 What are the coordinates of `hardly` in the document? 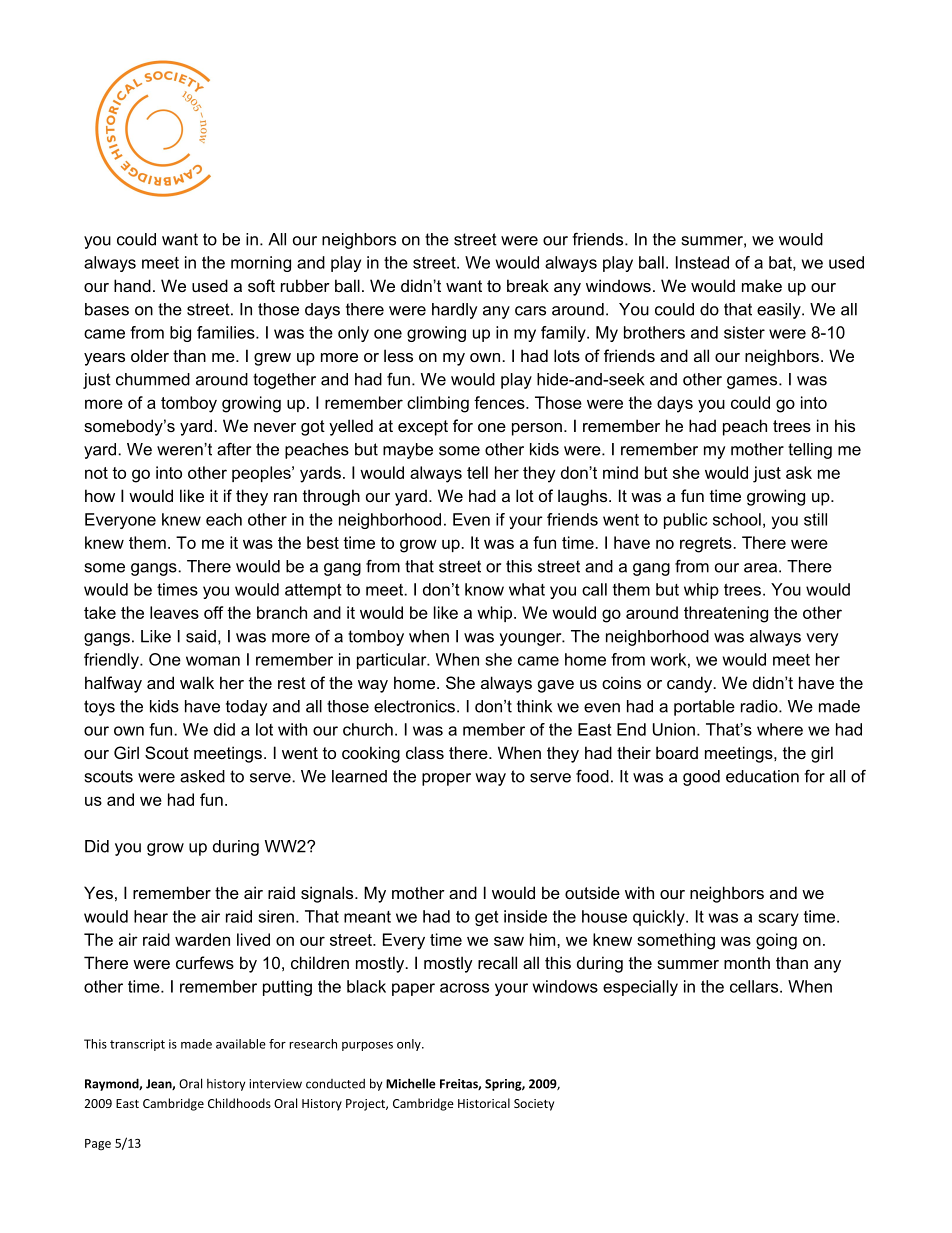 It's located at (454, 311).
